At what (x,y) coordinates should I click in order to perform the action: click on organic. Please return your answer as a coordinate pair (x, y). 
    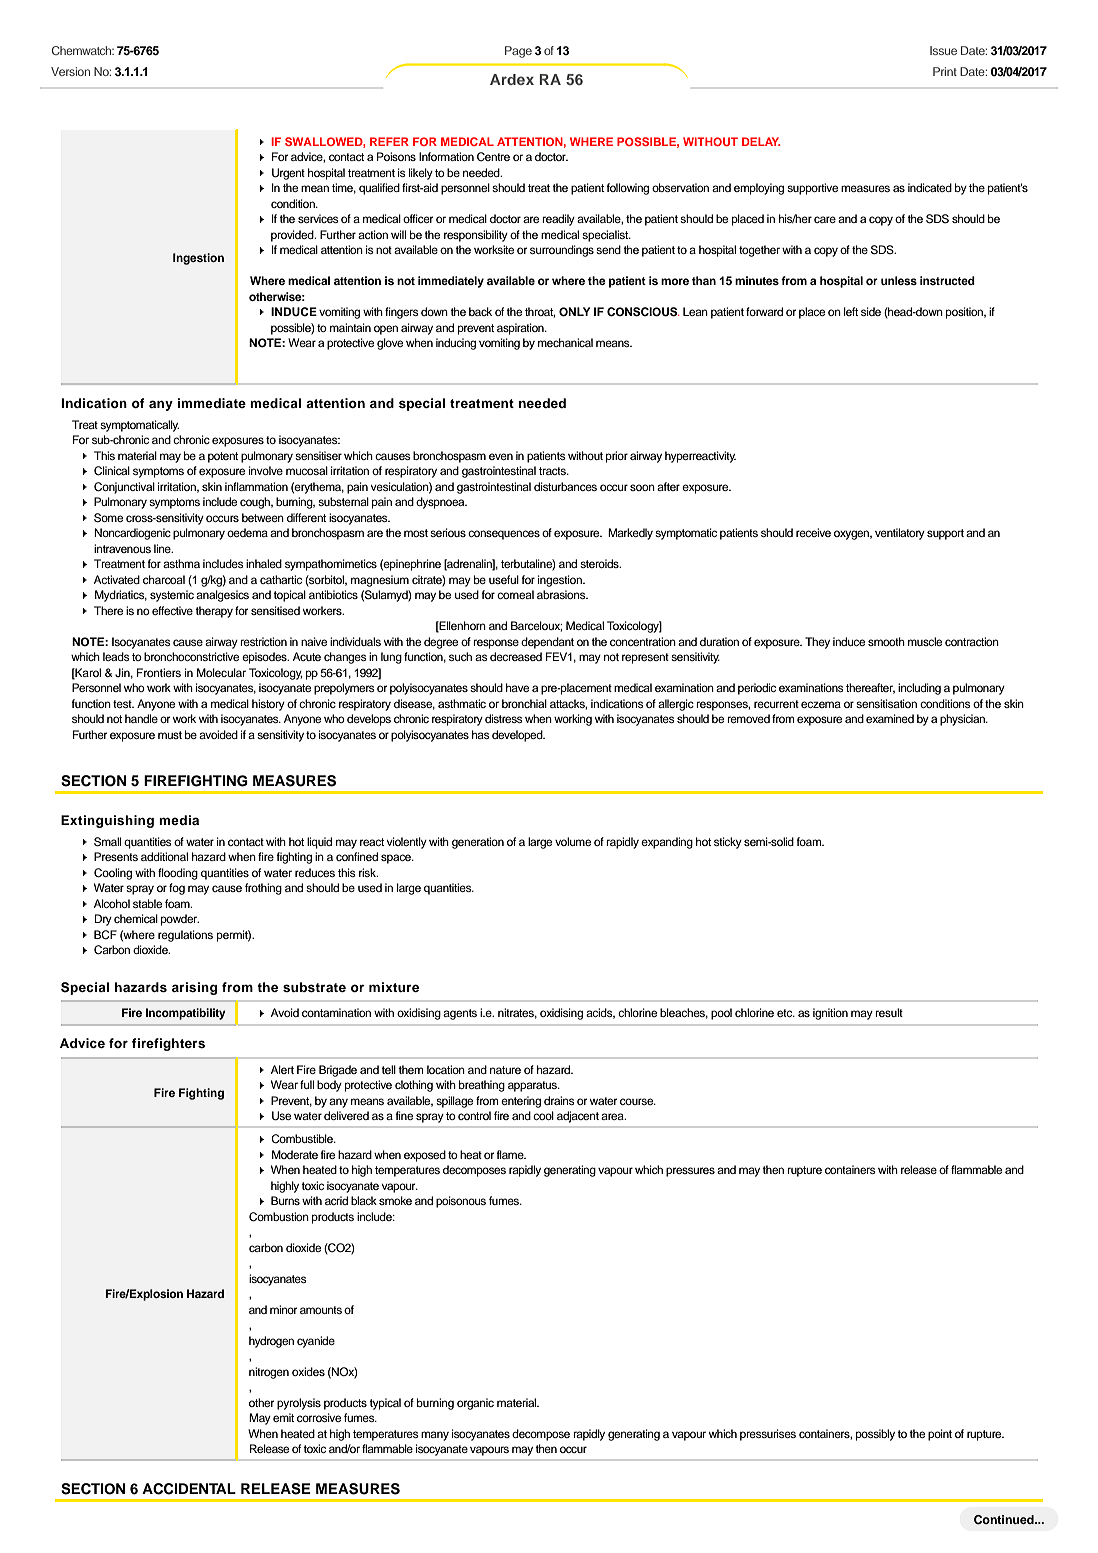
    Looking at the image, I should click on (475, 1404).
